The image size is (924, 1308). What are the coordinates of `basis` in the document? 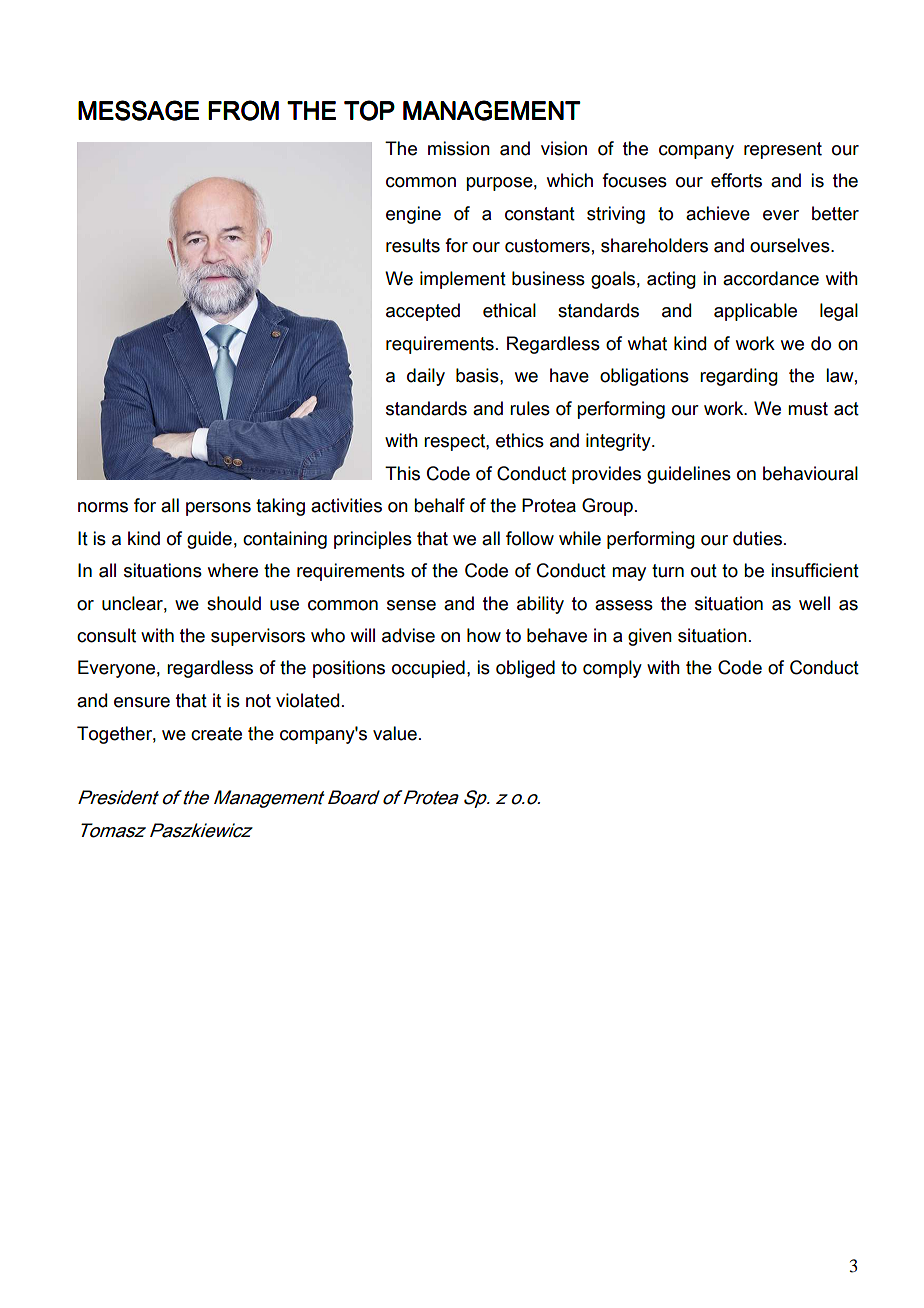 It's located at (478, 375).
